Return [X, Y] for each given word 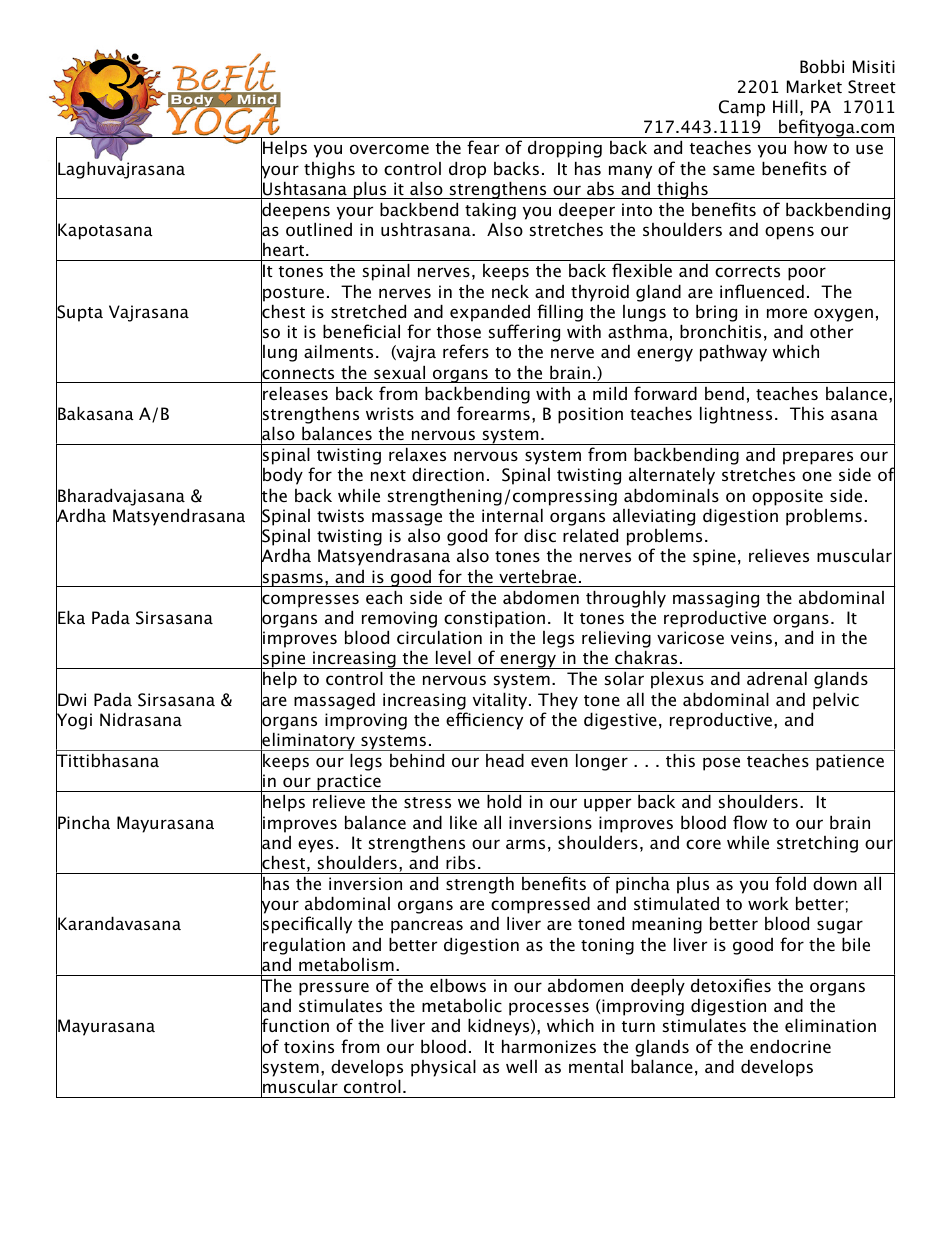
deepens [295, 211]
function [295, 1026]
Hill [785, 106]
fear [483, 147]
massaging [716, 599]
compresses [310, 601]
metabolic [462, 1005]
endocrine [790, 1046]
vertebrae [537, 576]
